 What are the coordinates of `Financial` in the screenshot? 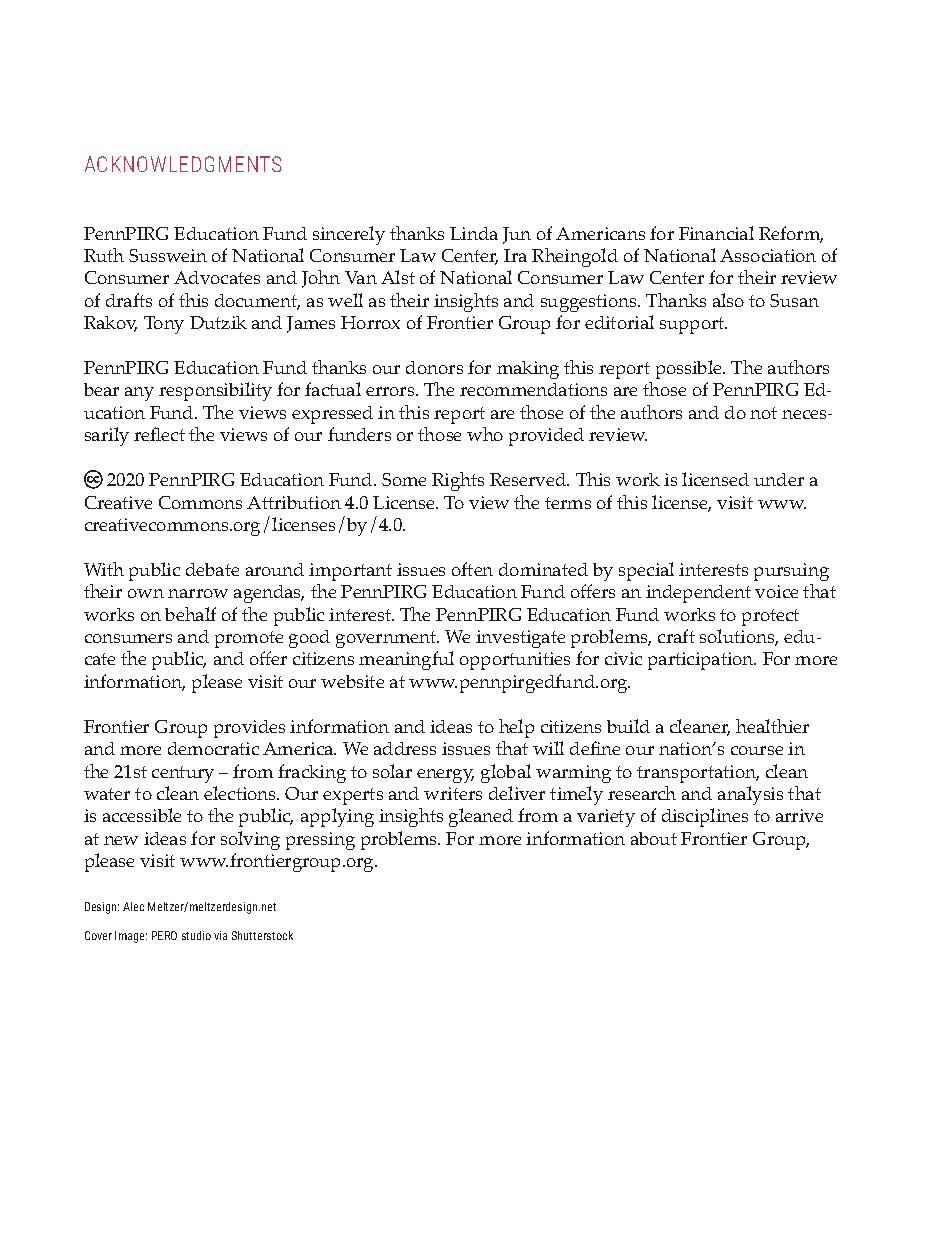 It's located at (716, 233).
